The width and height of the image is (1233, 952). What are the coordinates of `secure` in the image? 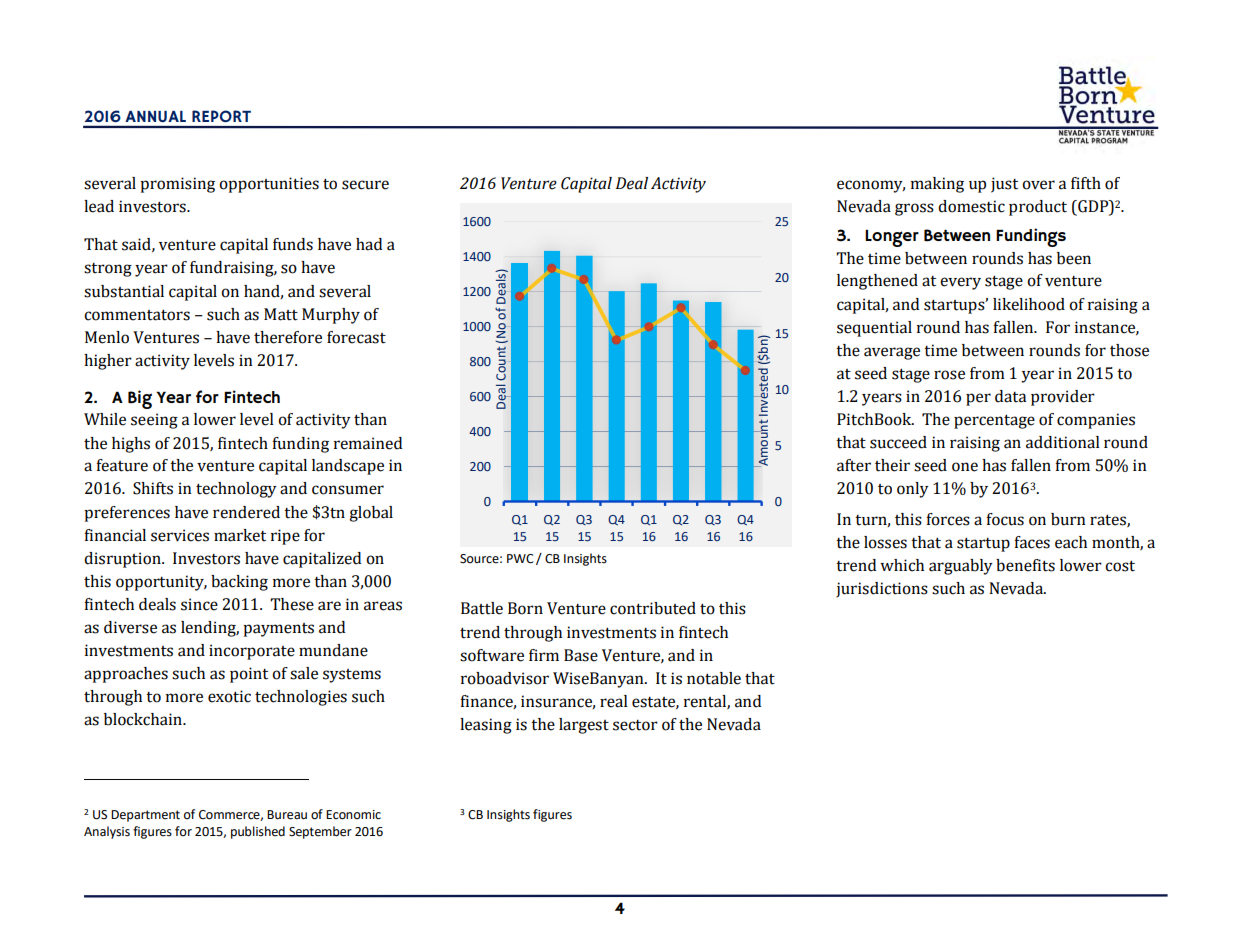 It's located at (365, 185).
